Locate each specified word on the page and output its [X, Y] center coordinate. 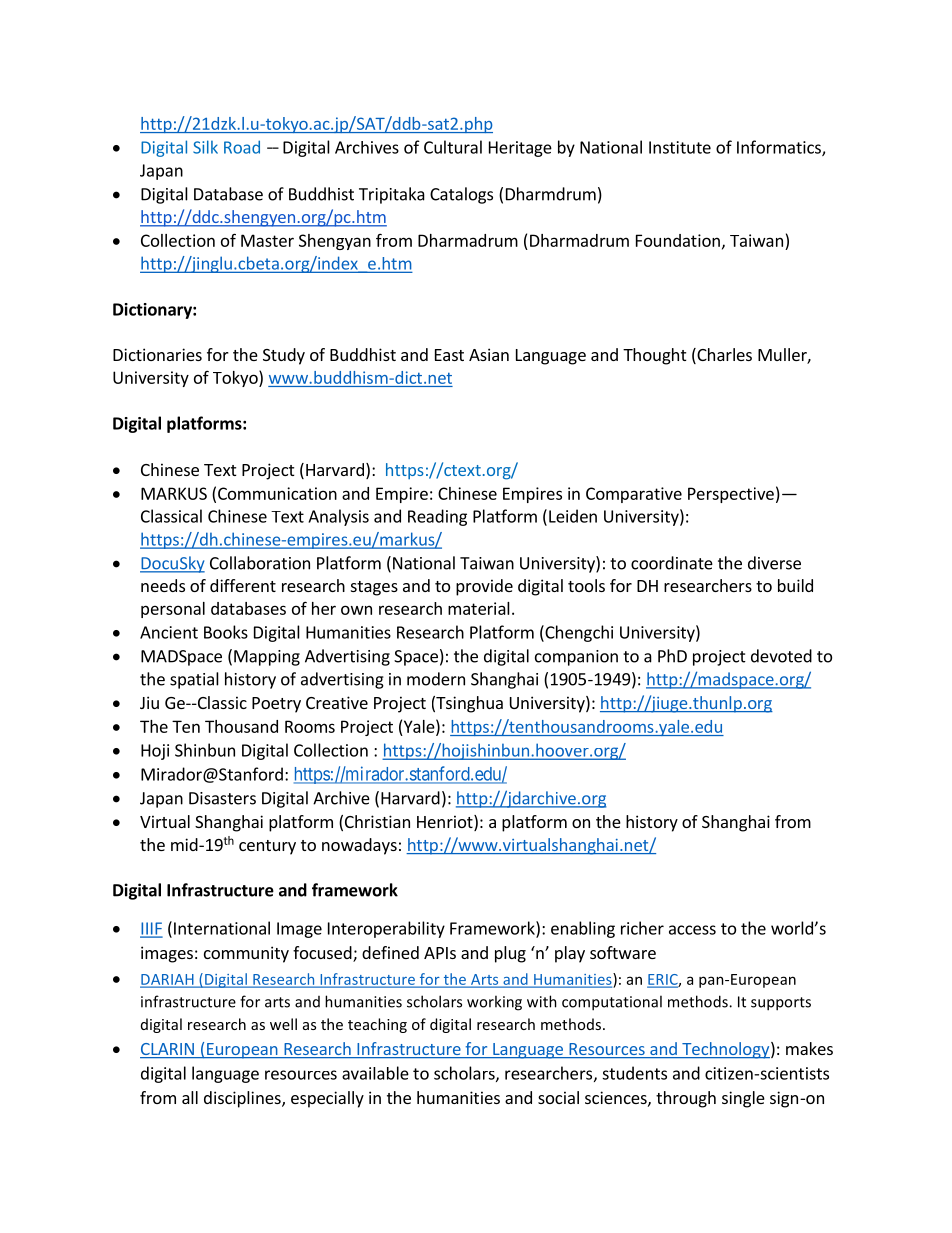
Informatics [780, 148]
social [558, 1097]
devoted [781, 656]
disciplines [243, 1099]
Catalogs [461, 195]
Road [242, 147]
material [479, 608]
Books [226, 632]
